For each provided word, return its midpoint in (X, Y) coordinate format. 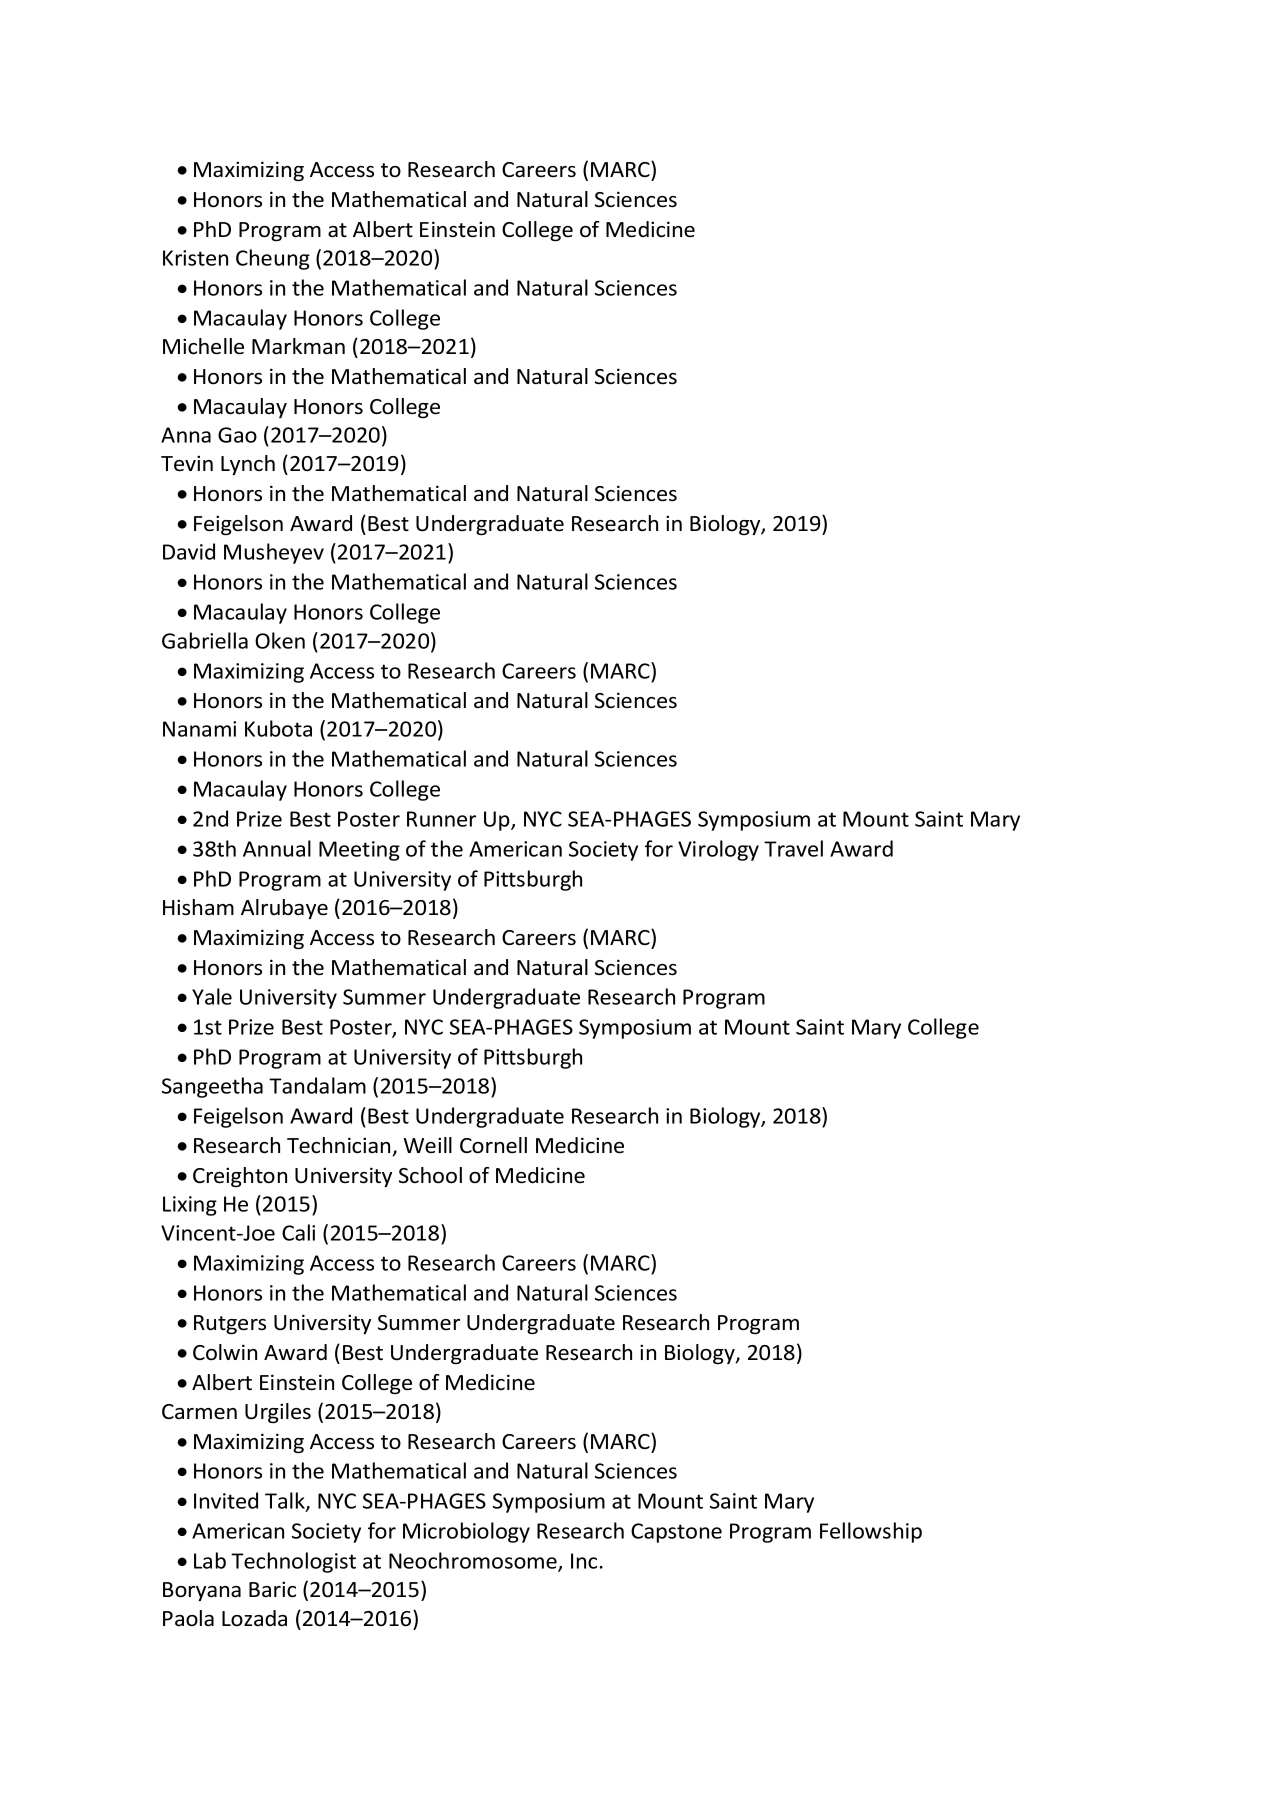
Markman (298, 346)
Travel (793, 848)
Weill (428, 1145)
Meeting (359, 851)
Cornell (493, 1145)
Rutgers (230, 1325)
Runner (441, 819)
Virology (718, 850)
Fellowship (871, 1532)
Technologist (293, 1562)
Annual (277, 848)
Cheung (273, 259)
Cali (298, 1232)
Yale (212, 996)
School (430, 1175)
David (189, 551)
